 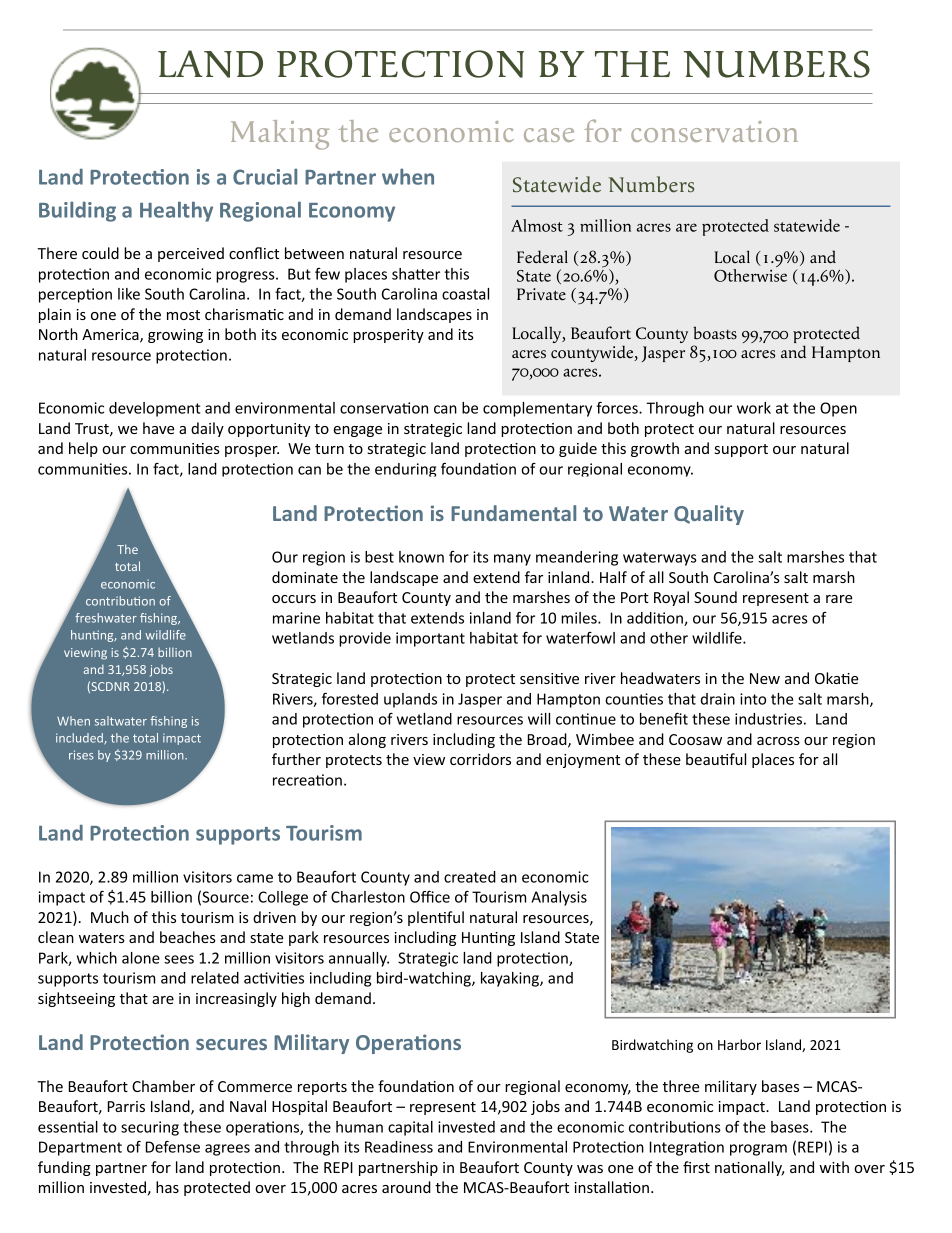 I want to click on case, so click(x=549, y=135).
